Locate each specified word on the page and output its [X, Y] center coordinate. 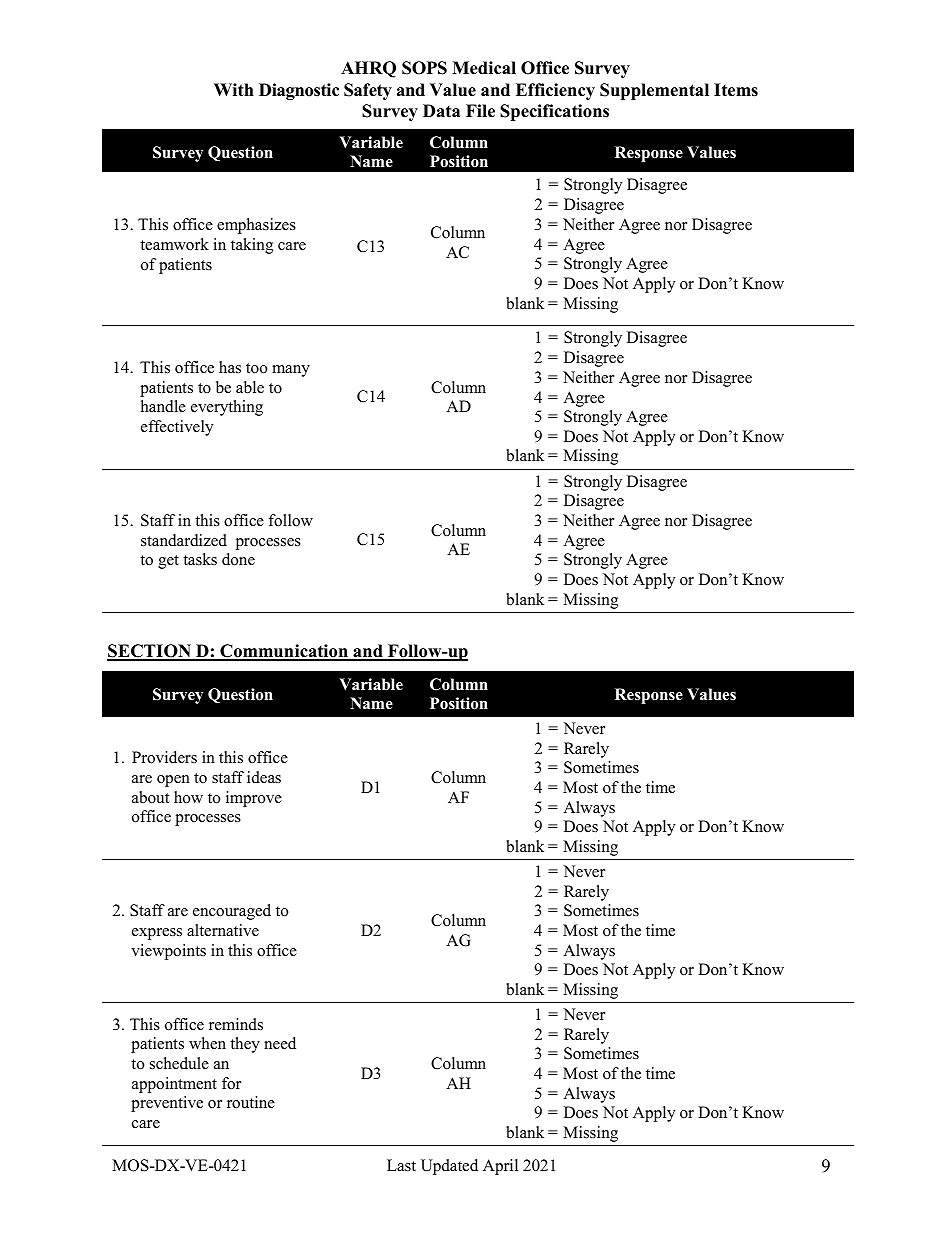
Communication [284, 652]
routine [251, 1102]
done [238, 559]
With [234, 89]
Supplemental [654, 91]
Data [441, 110]
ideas [264, 777]
